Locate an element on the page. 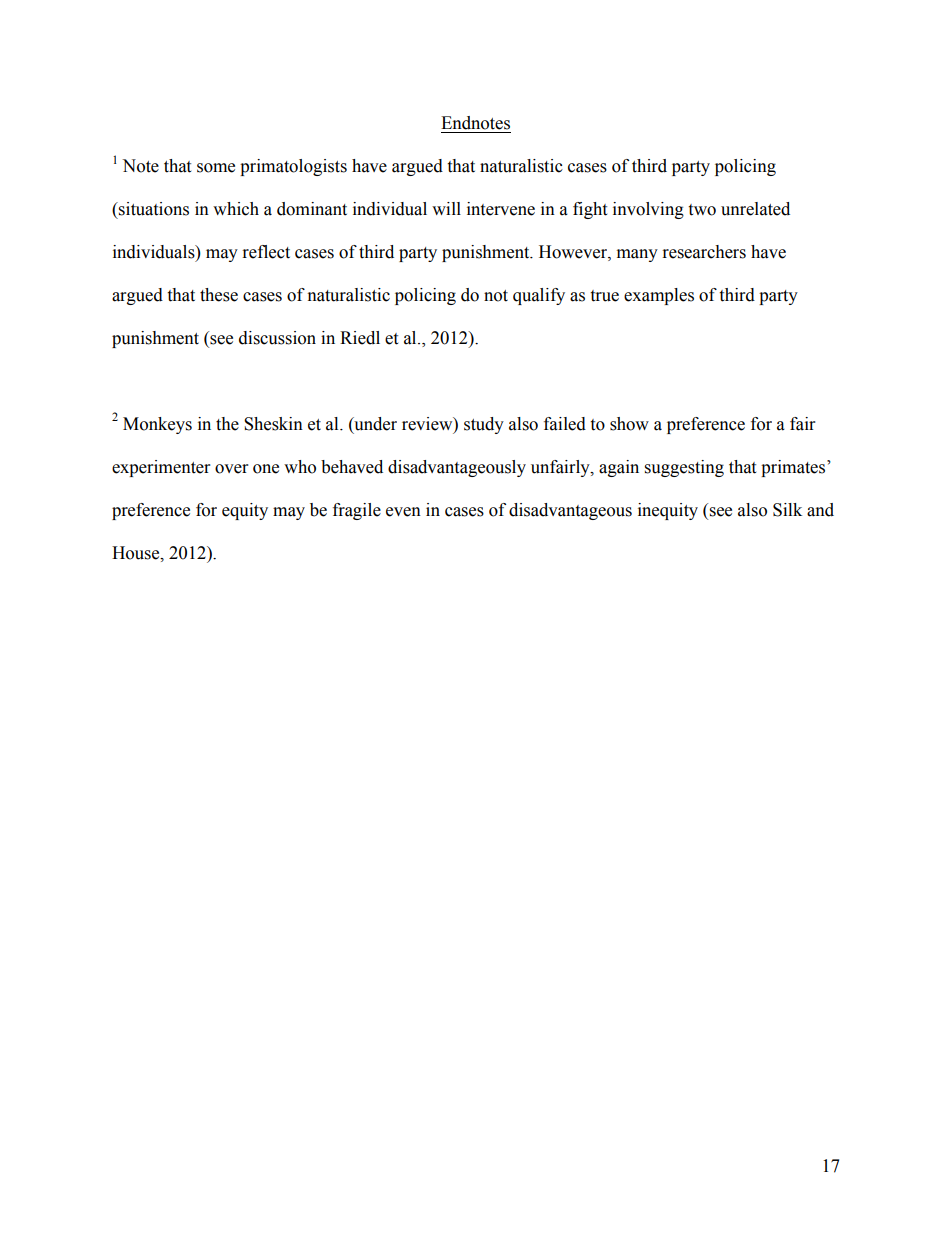  examples is located at coordinates (659, 296).
